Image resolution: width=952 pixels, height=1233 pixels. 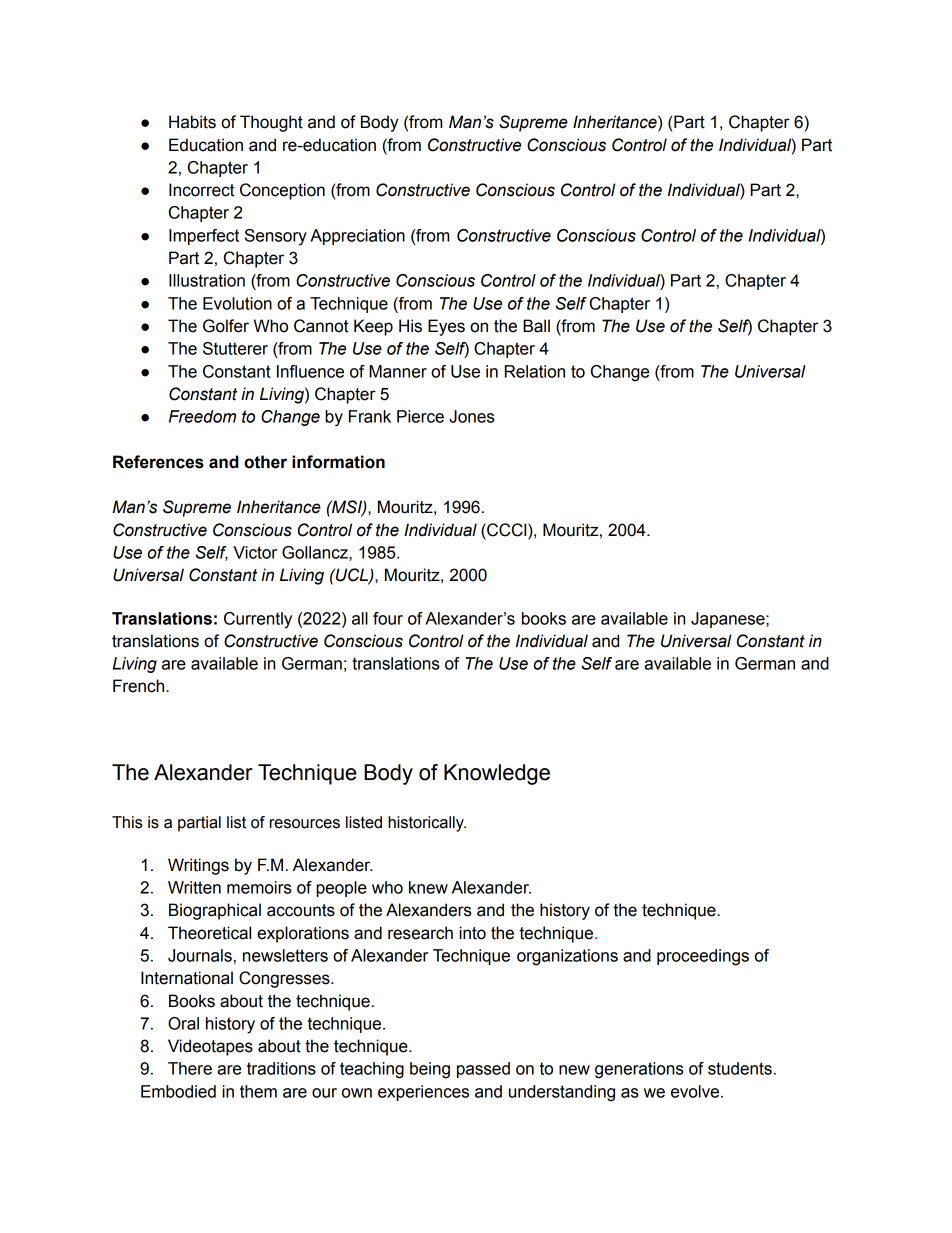 What do you see at coordinates (192, 122) in the screenshot?
I see `Habits` at bounding box center [192, 122].
